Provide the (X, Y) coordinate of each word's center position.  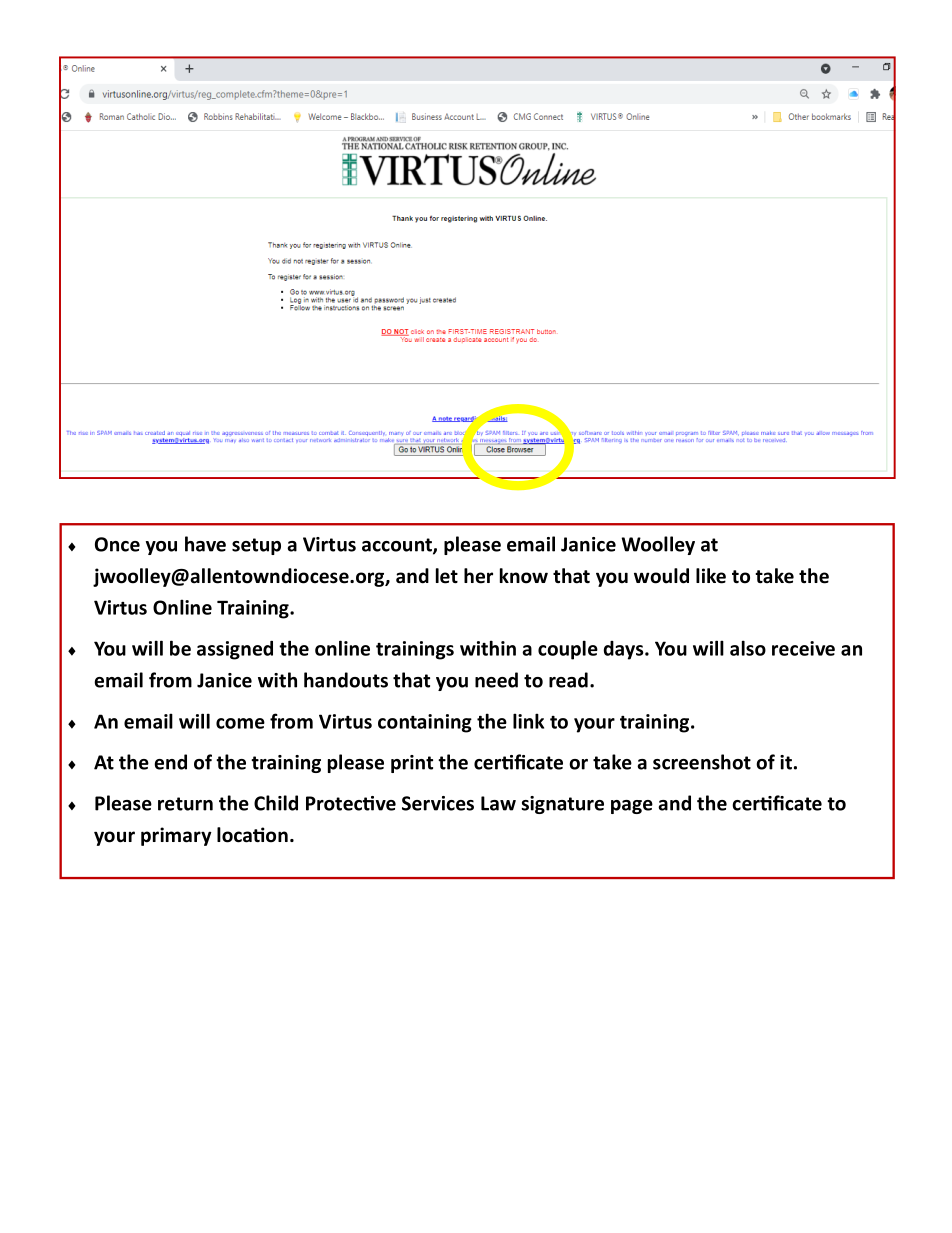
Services (438, 803)
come (240, 723)
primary (176, 836)
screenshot (702, 762)
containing (425, 723)
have (205, 544)
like (711, 576)
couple (568, 650)
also (748, 648)
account (398, 546)
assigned (235, 650)
